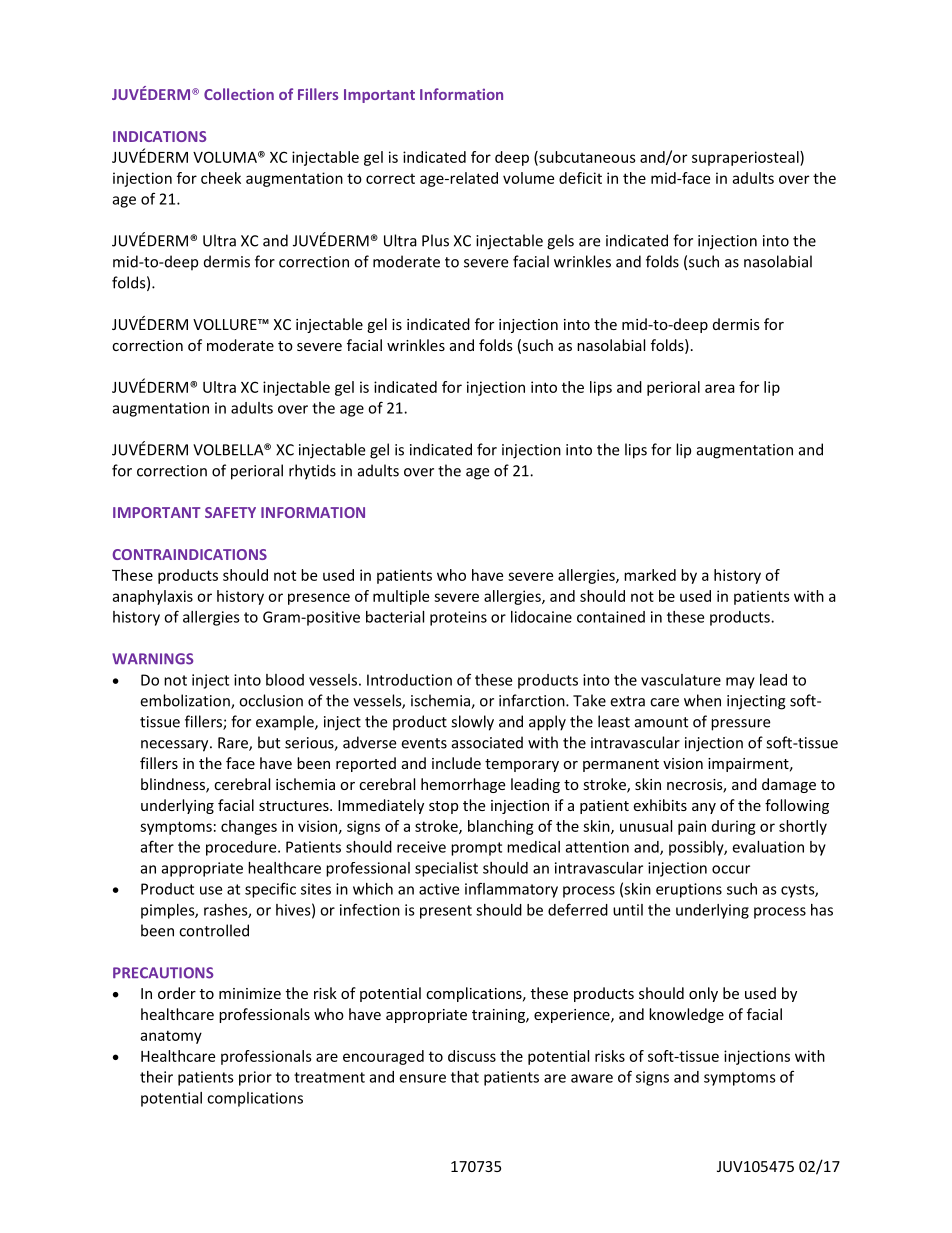 Image resolution: width=952 pixels, height=1233 pixels. What do you see at coordinates (255, 1078) in the document?
I see `prior` at bounding box center [255, 1078].
